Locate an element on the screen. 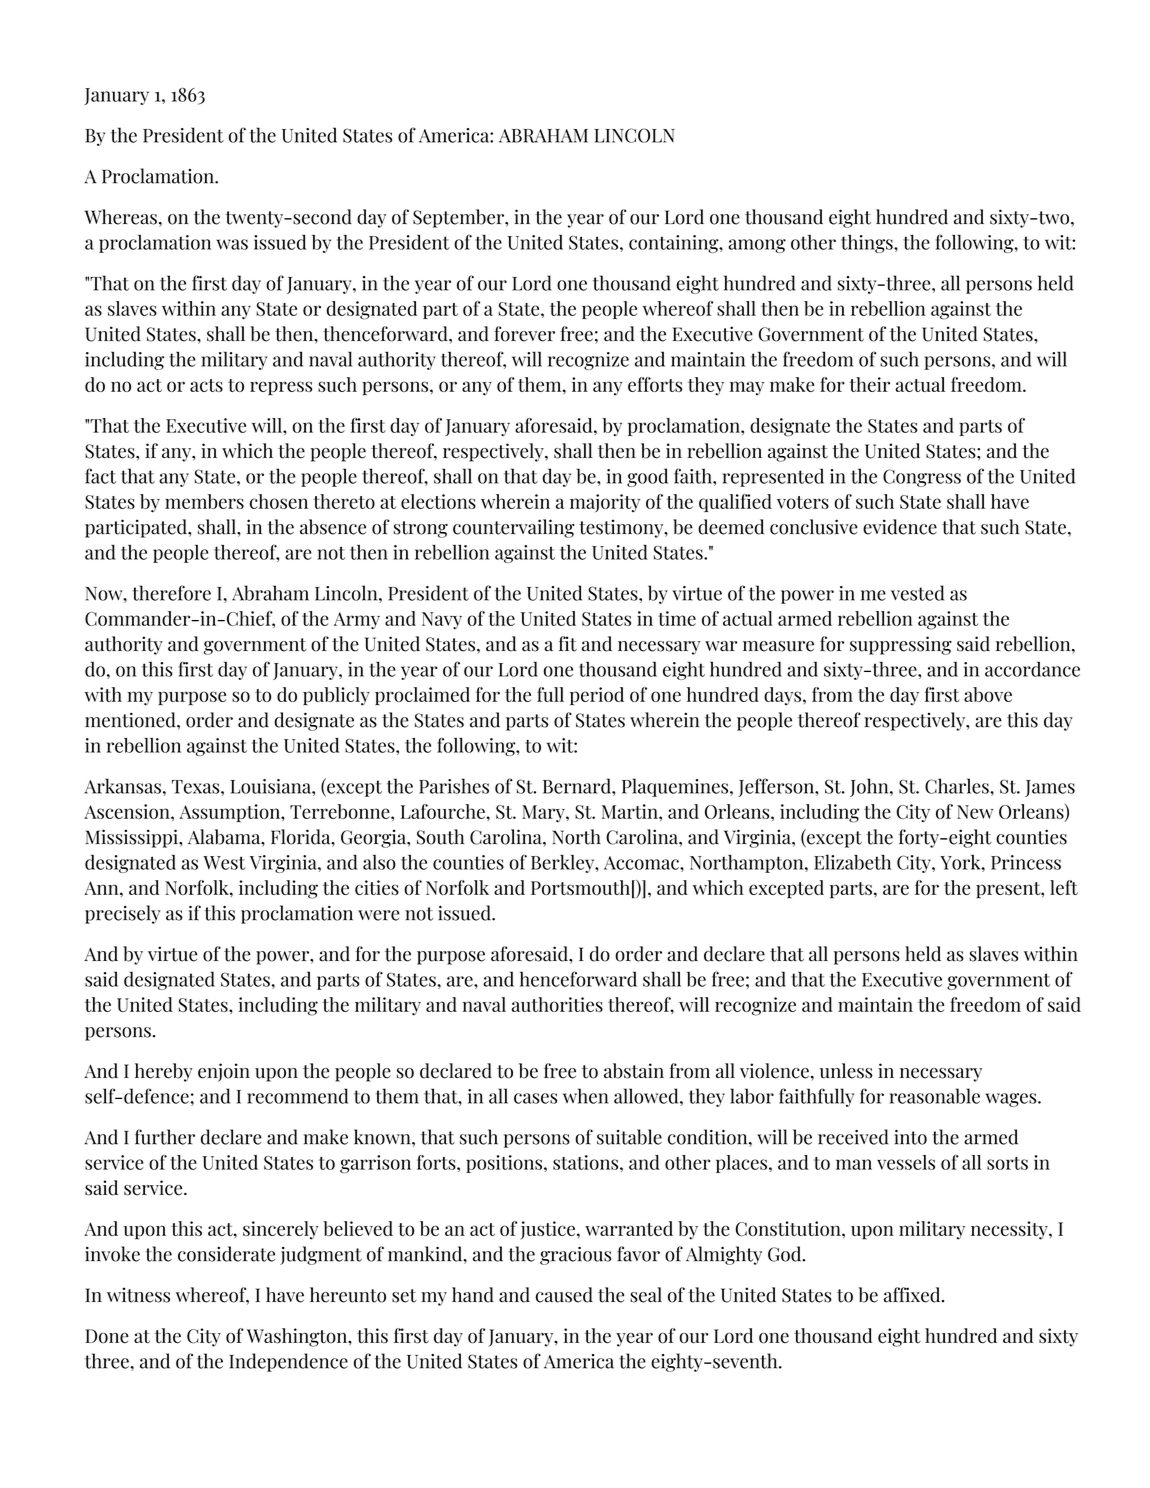 This screenshot has width=1150, height=1488. caused is located at coordinates (564, 1295).
